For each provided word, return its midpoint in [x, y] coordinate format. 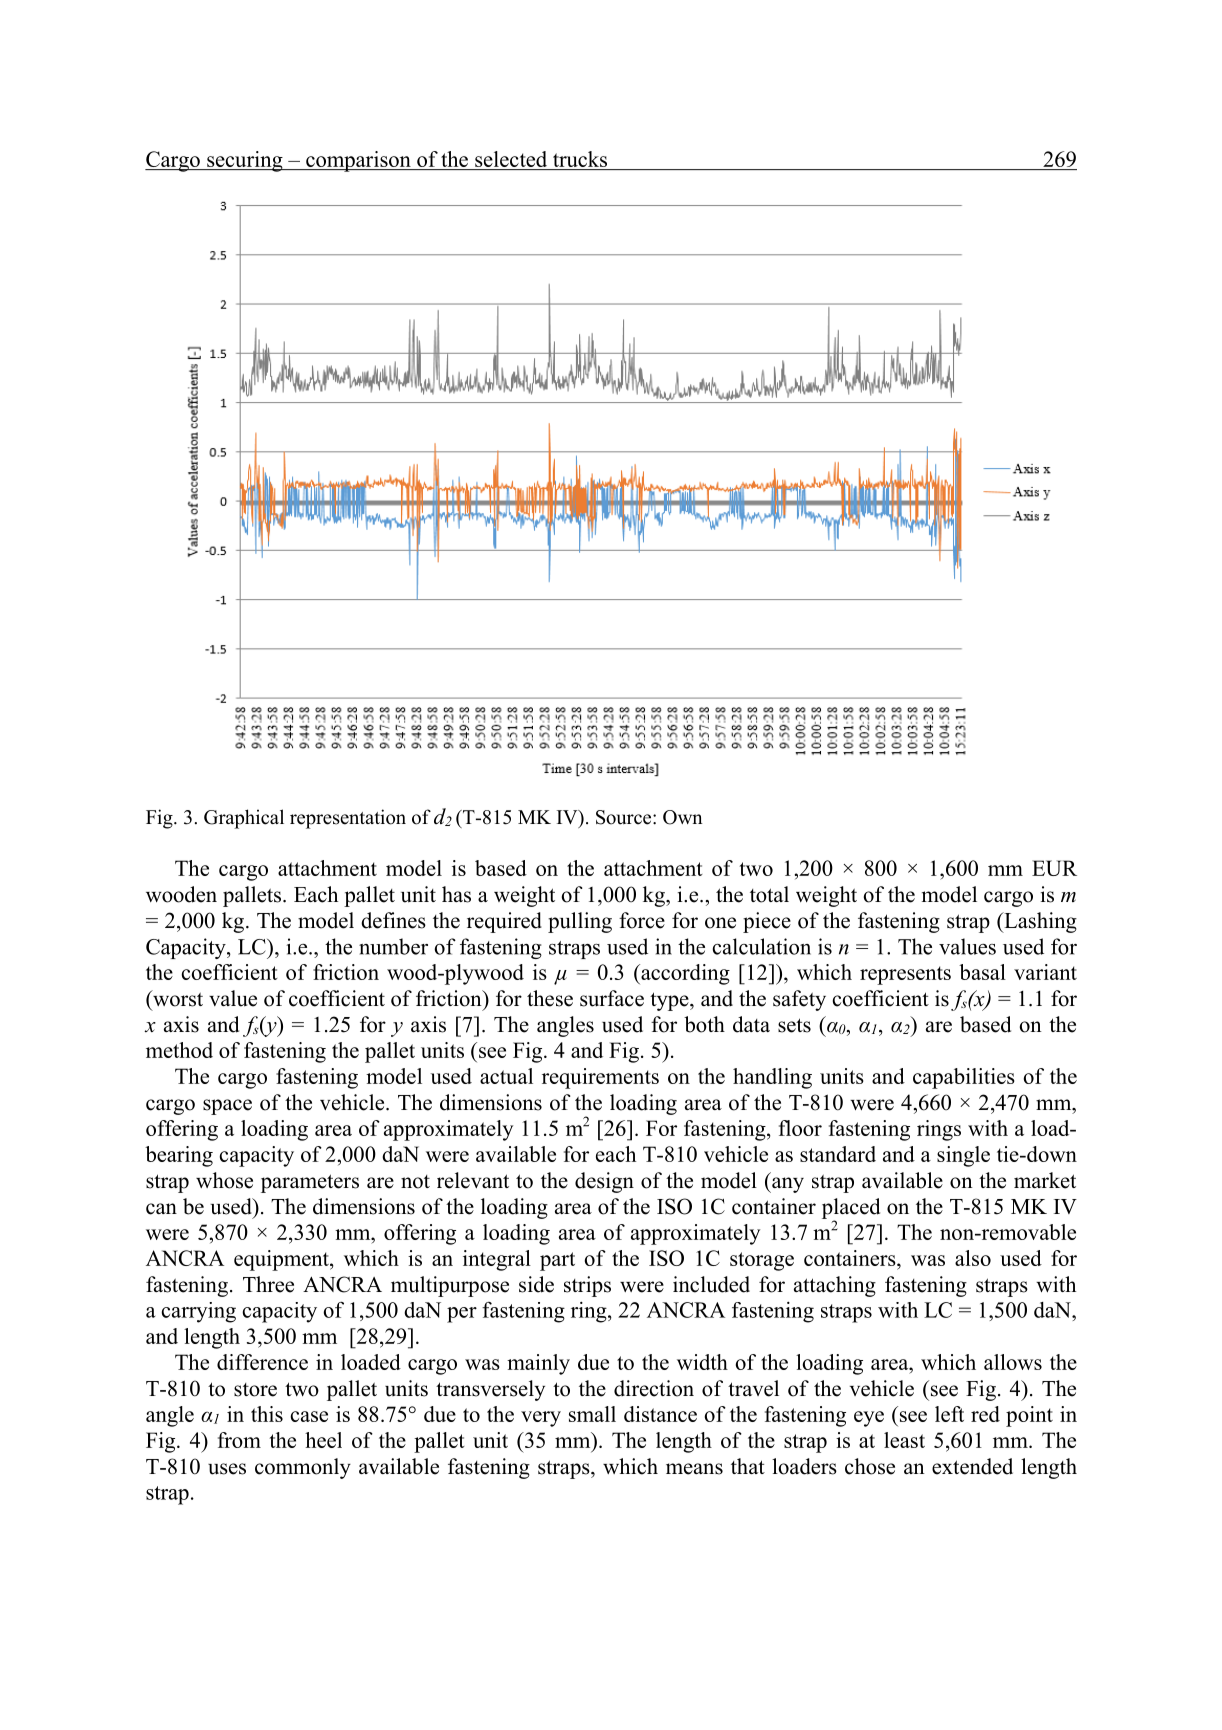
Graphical [244, 819]
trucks [580, 159]
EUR [1054, 868]
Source [625, 817]
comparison [358, 161]
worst [177, 998]
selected [511, 159]
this [267, 1414]
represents [905, 975]
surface [612, 998]
